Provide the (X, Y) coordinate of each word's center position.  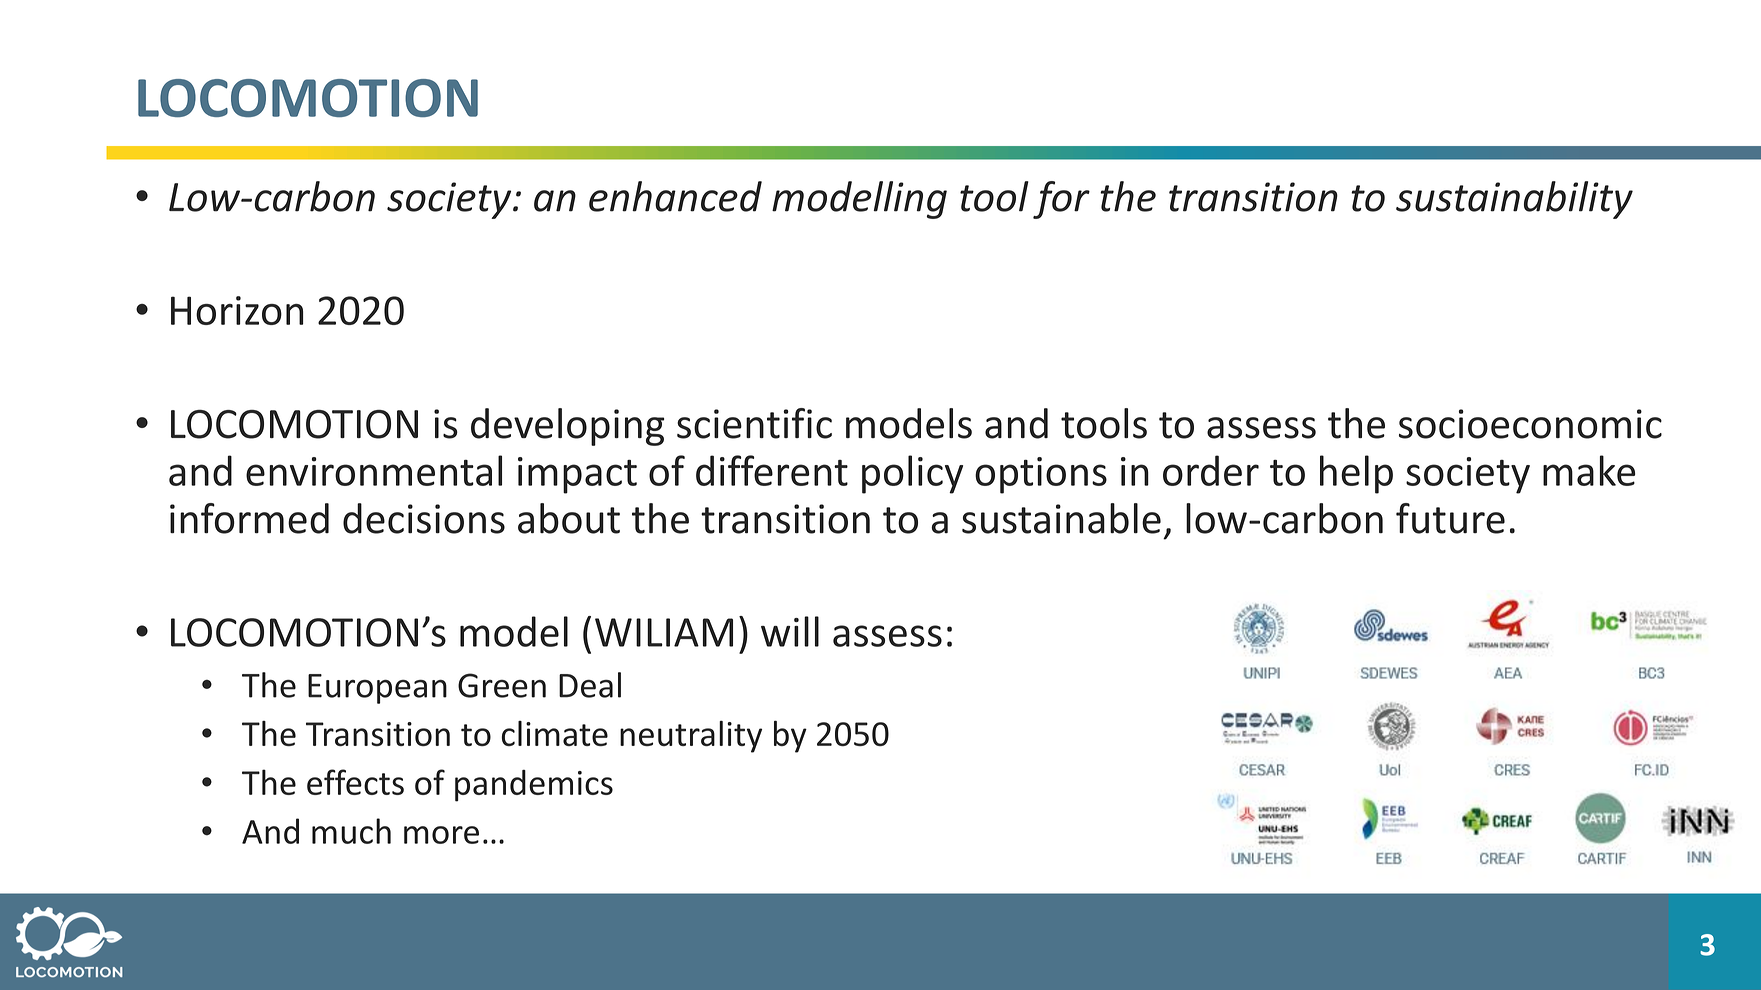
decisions (424, 518)
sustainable (1061, 518)
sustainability (1514, 200)
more (441, 835)
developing (567, 427)
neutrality (691, 736)
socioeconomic (1530, 424)
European (377, 689)
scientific (754, 423)
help (1356, 474)
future (1450, 518)
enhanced (675, 196)
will (790, 631)
